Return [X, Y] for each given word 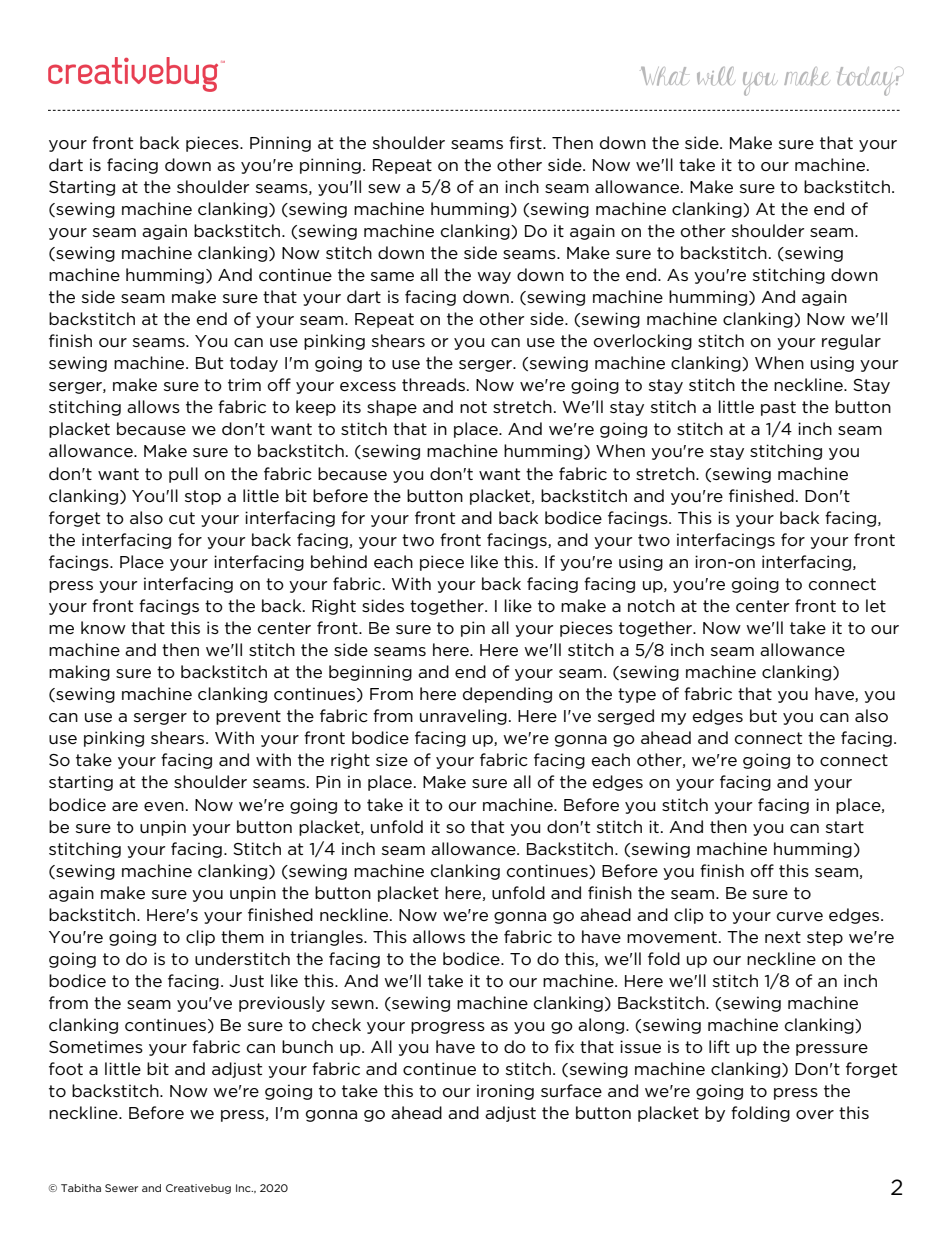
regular [851, 342]
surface [571, 1091]
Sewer [121, 1188]
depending [507, 695]
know [103, 628]
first [526, 142]
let [876, 606]
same [392, 276]
